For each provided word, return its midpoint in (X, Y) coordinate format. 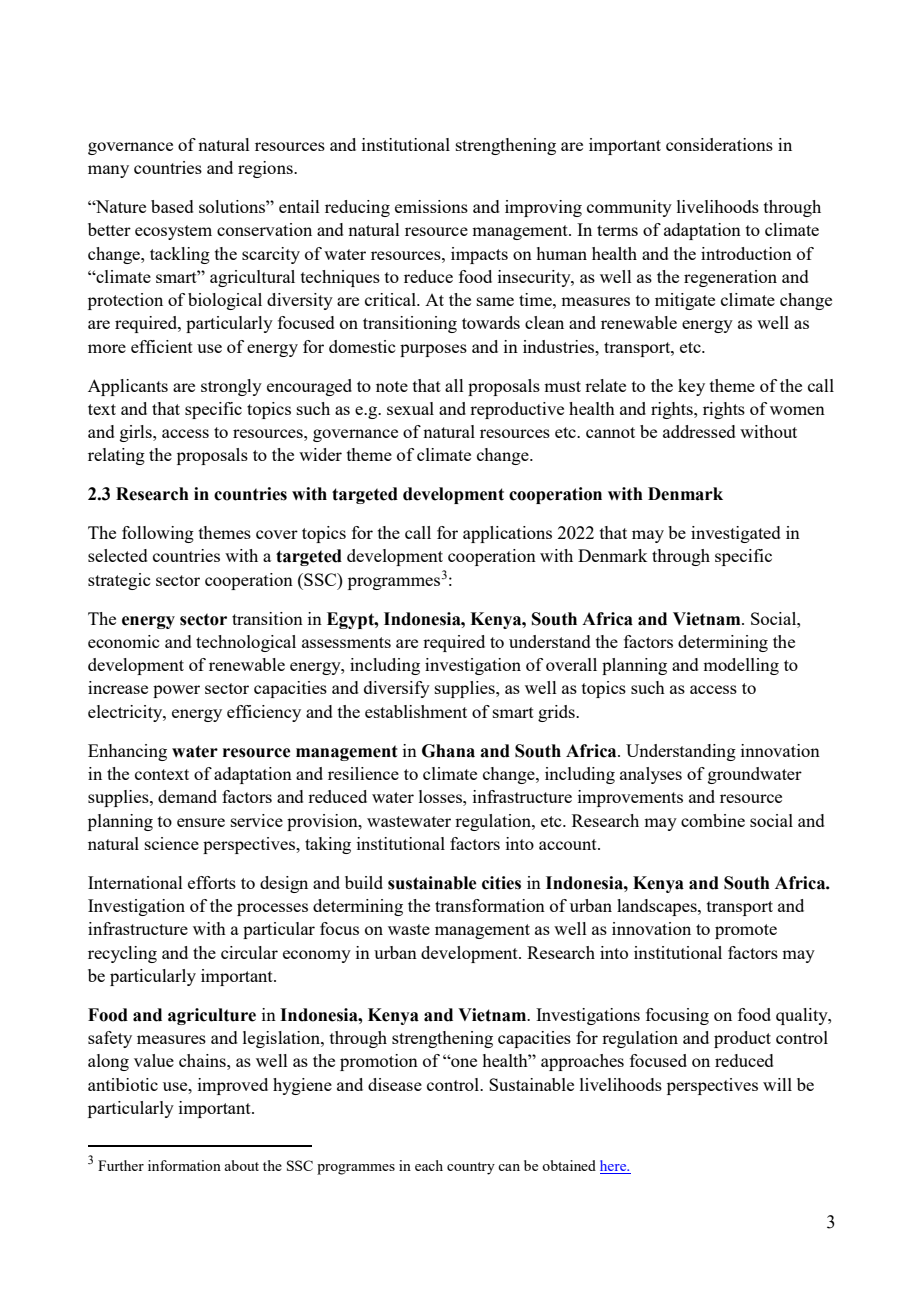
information (184, 1165)
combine (713, 820)
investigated (736, 534)
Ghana (448, 751)
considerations (719, 144)
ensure (201, 822)
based (172, 206)
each (429, 1165)
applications (507, 534)
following (158, 534)
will (777, 1084)
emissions (431, 206)
